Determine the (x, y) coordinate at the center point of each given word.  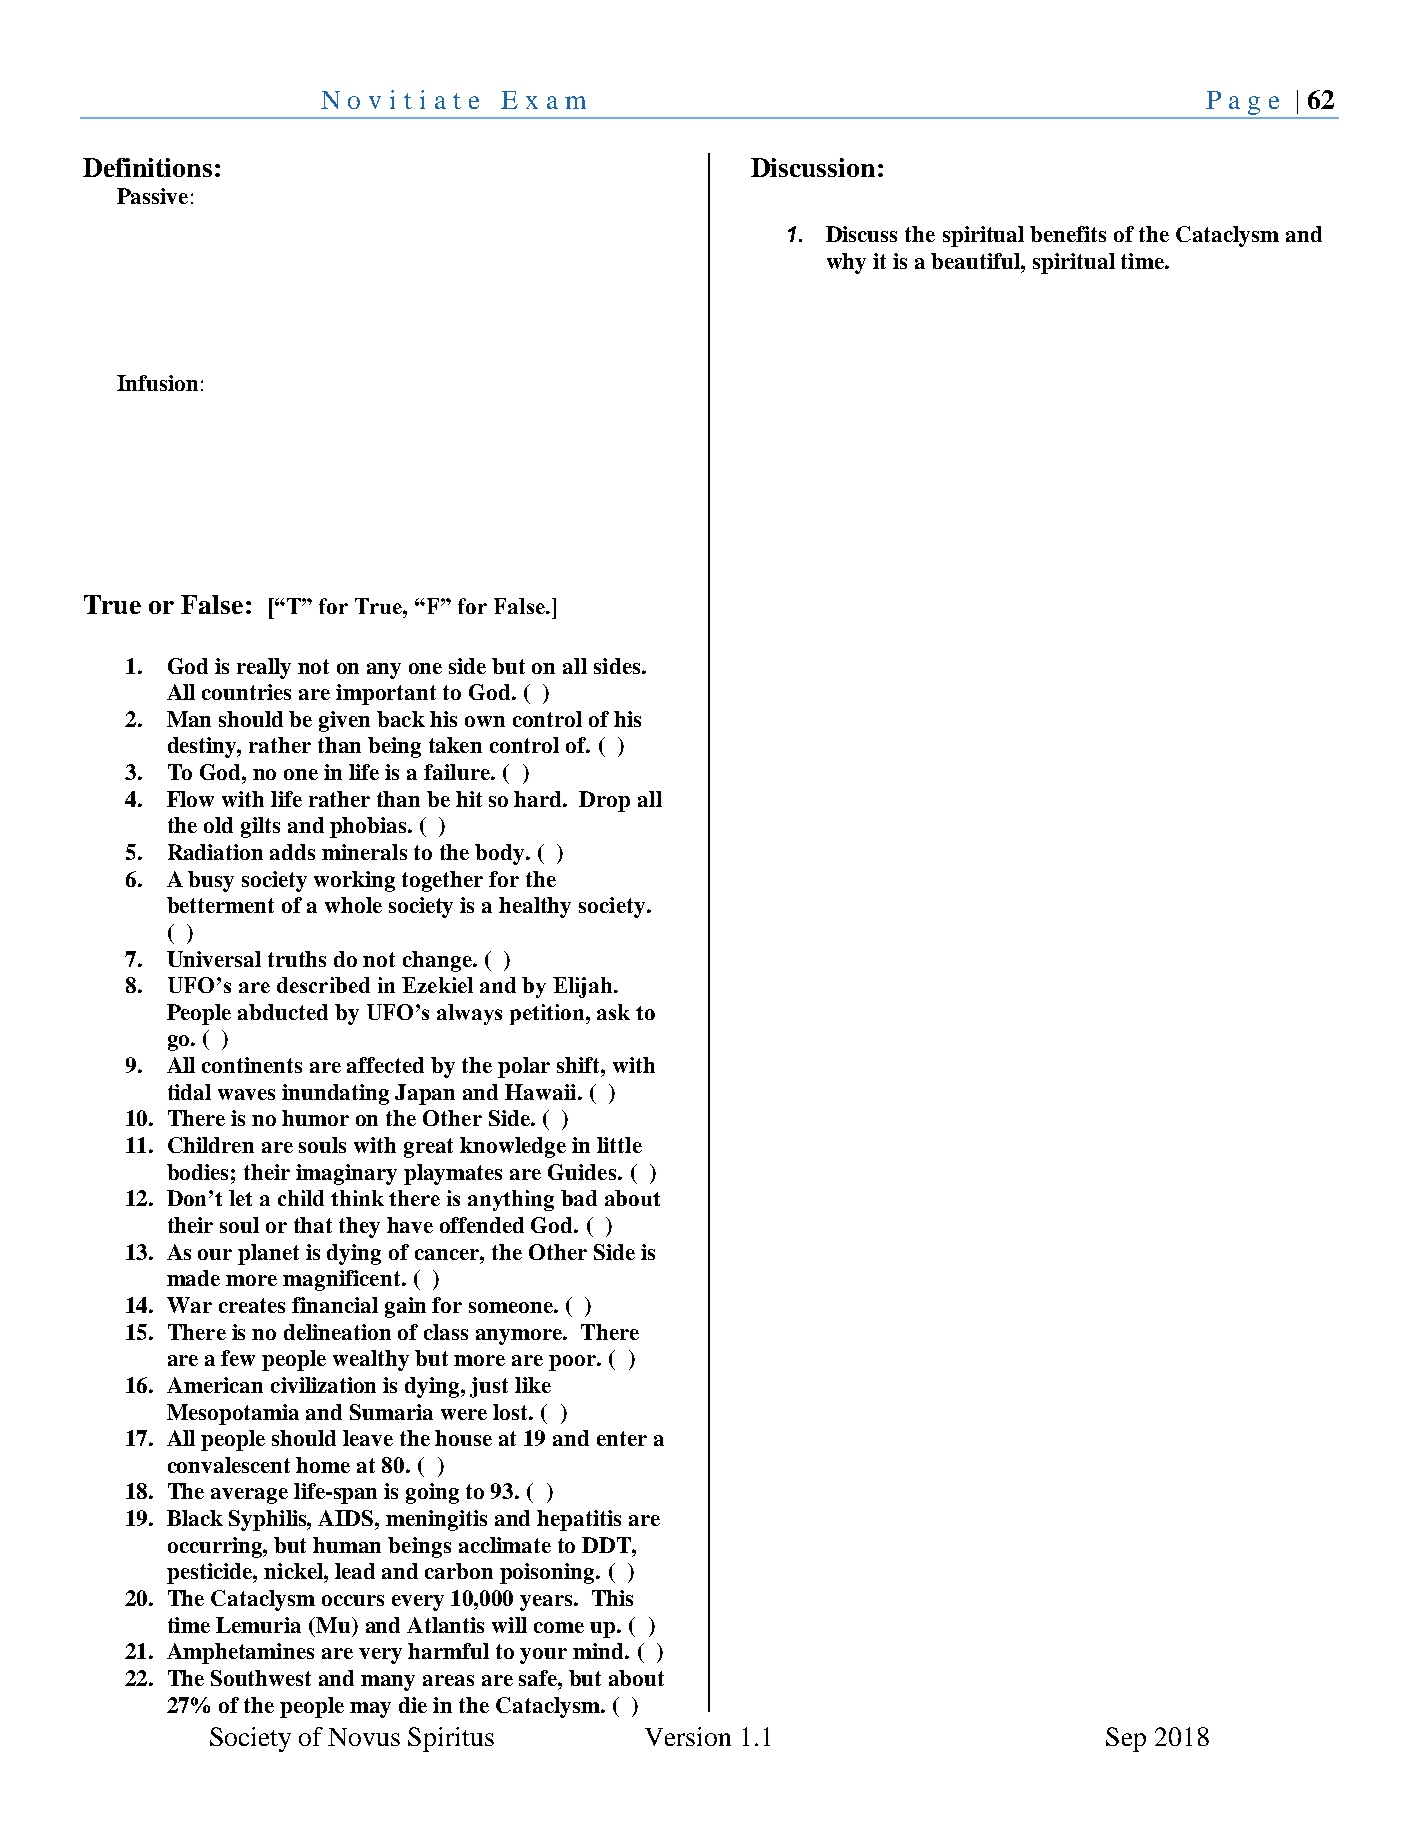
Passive (152, 196)
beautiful (976, 261)
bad (579, 1198)
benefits (1068, 234)
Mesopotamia (233, 1414)
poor (573, 1363)
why (846, 263)
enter (622, 1438)
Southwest (261, 1678)
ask (613, 1012)
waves (246, 1094)
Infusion (157, 383)
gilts (260, 827)
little (619, 1145)
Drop (604, 801)
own (485, 721)
